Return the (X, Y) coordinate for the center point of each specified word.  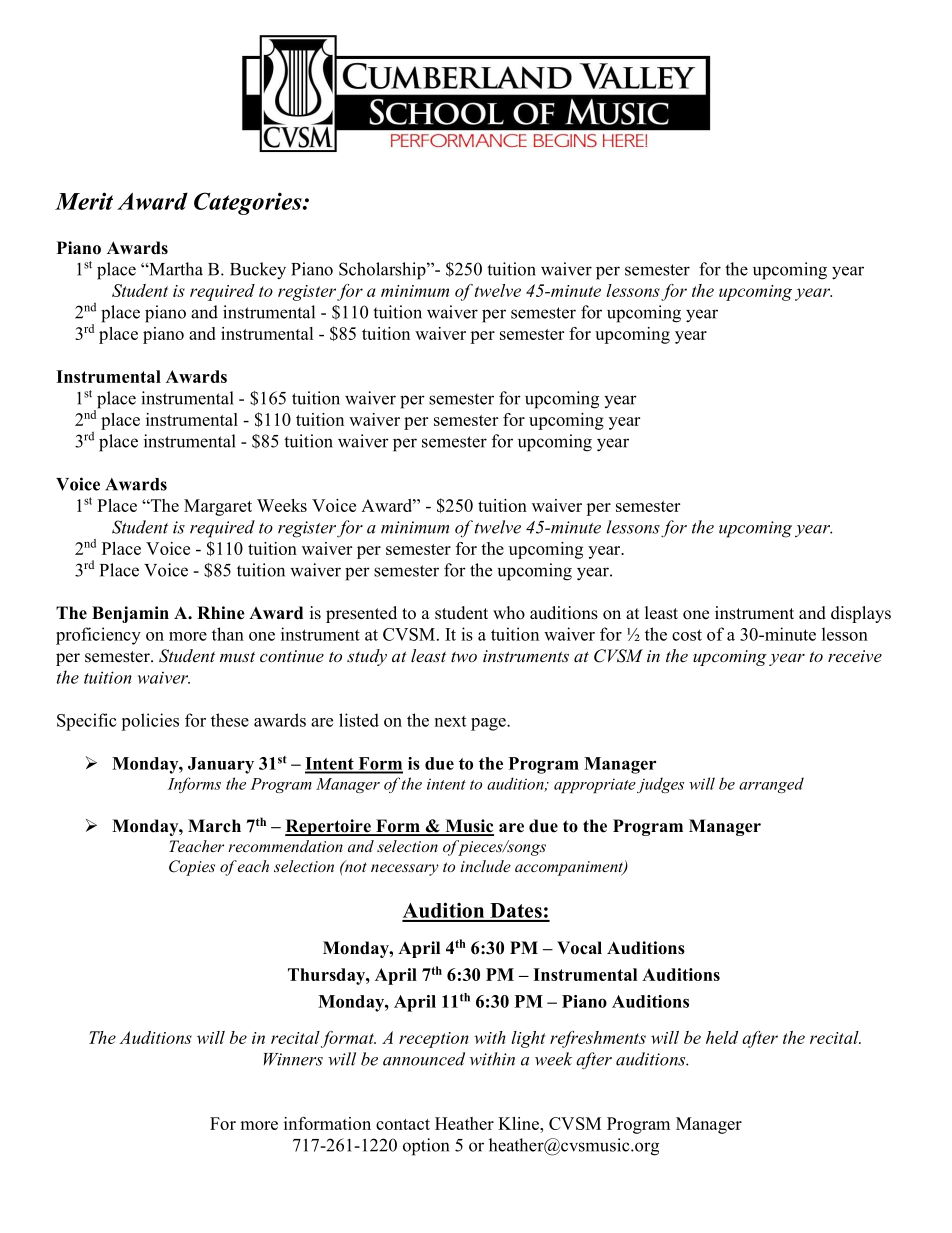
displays (861, 614)
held (722, 1037)
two (464, 656)
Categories (249, 203)
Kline (520, 1123)
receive (855, 656)
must (237, 656)
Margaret (218, 507)
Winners (293, 1059)
